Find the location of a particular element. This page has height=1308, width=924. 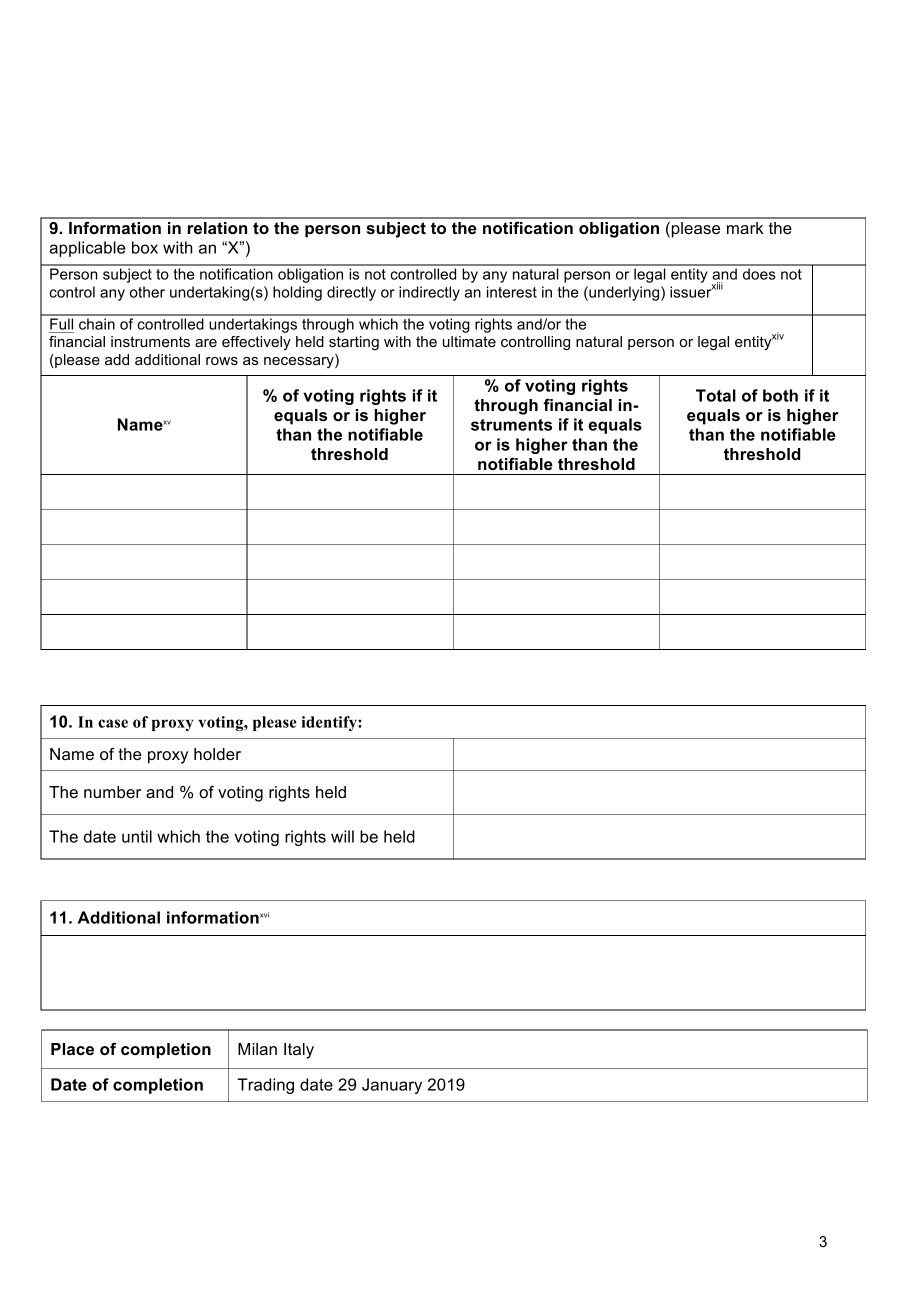

January is located at coordinates (392, 1086).
